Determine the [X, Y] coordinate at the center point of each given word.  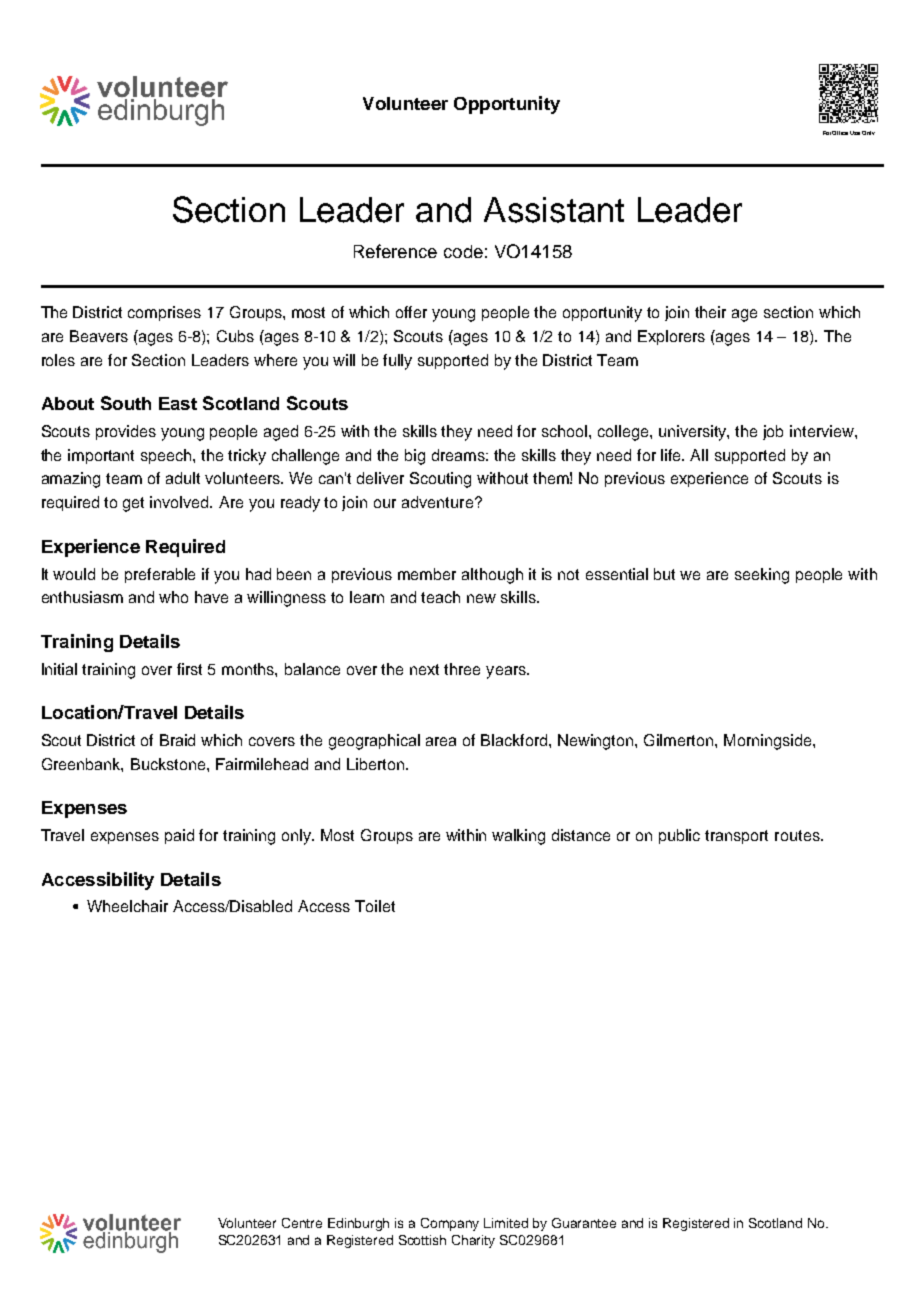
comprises [164, 313]
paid [179, 836]
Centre [302, 1223]
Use [855, 133]
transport [736, 837]
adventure [439, 502]
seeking [762, 576]
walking [518, 837]
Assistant [554, 210]
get [133, 504]
